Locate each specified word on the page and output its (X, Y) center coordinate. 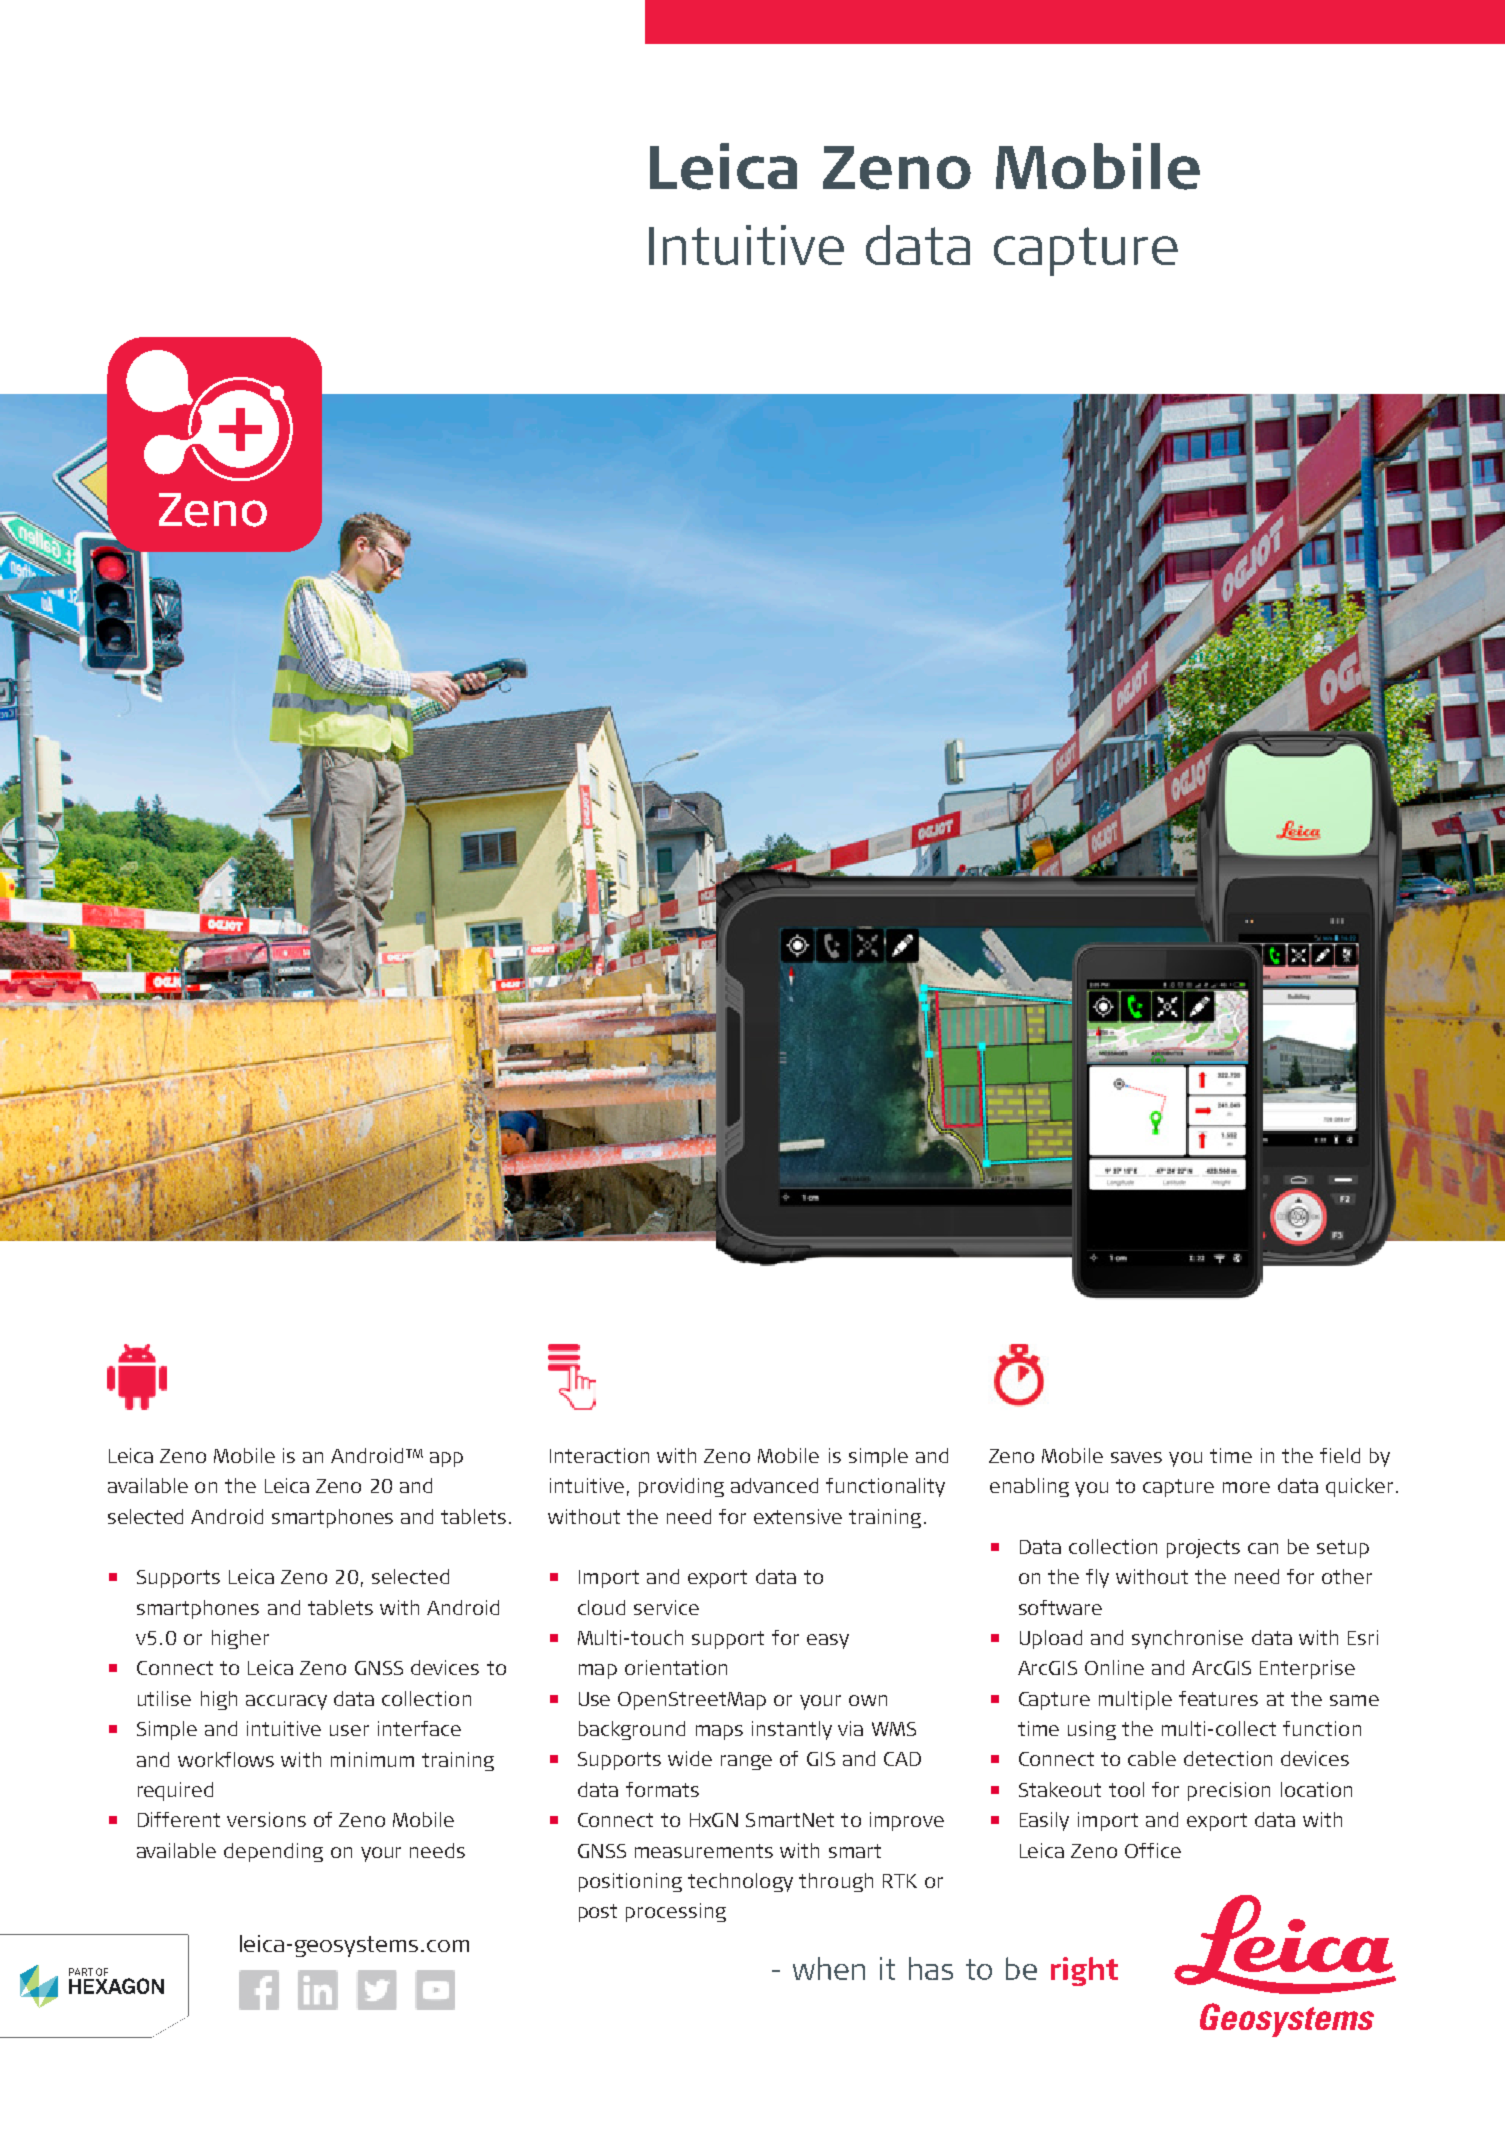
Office (1153, 1850)
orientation (676, 1667)
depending (273, 1852)
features (1218, 1698)
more (1246, 1487)
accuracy (286, 1702)
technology (740, 1882)
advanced (774, 1485)
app (446, 1459)
